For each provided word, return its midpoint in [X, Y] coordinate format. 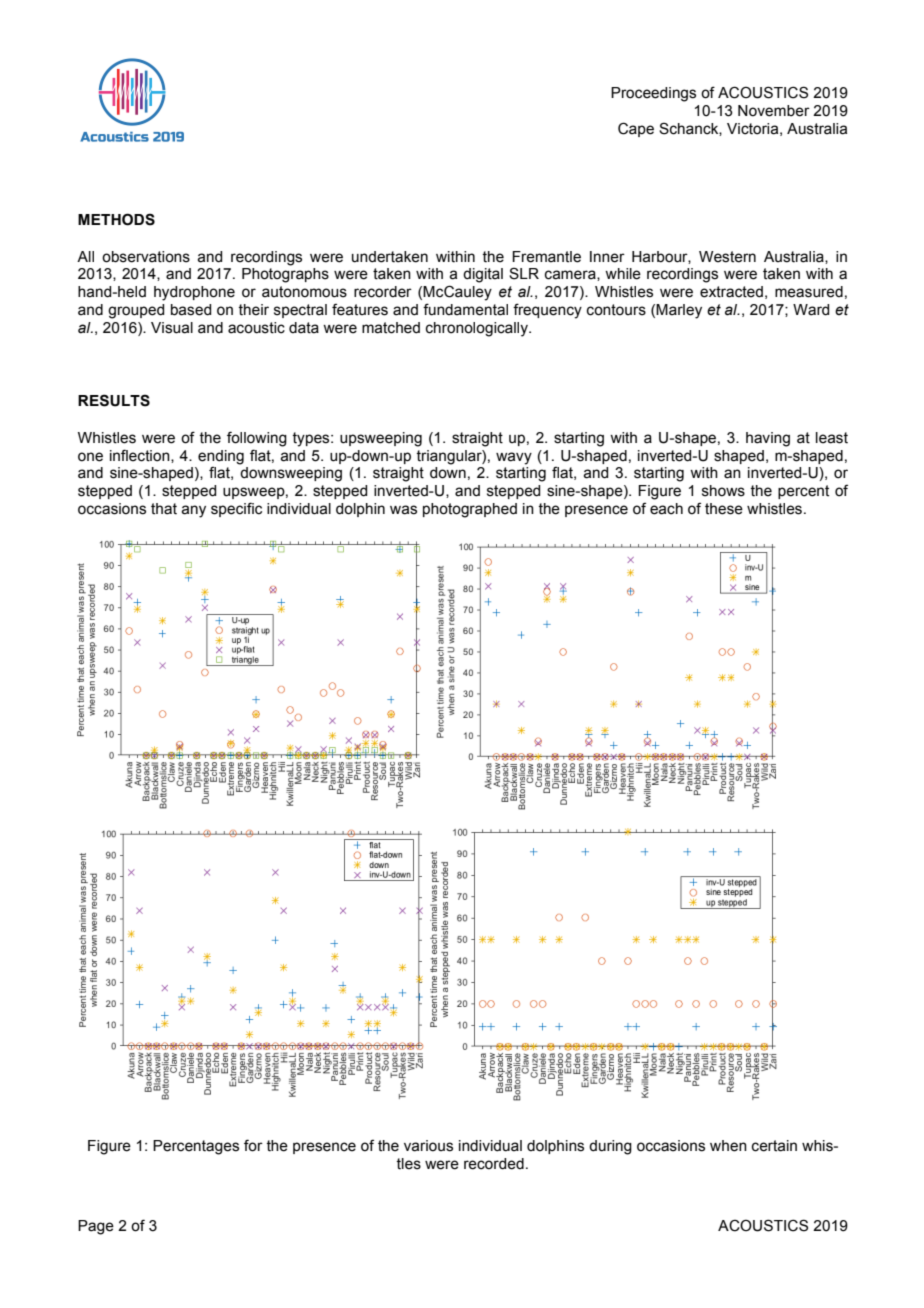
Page [96, 1227]
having [768, 439]
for [253, 1145]
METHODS [116, 219]
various [428, 1146]
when [728, 1146]
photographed [470, 510]
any [193, 511]
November [774, 111]
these [724, 509]
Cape [636, 129]
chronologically [478, 329]
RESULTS [114, 400]
